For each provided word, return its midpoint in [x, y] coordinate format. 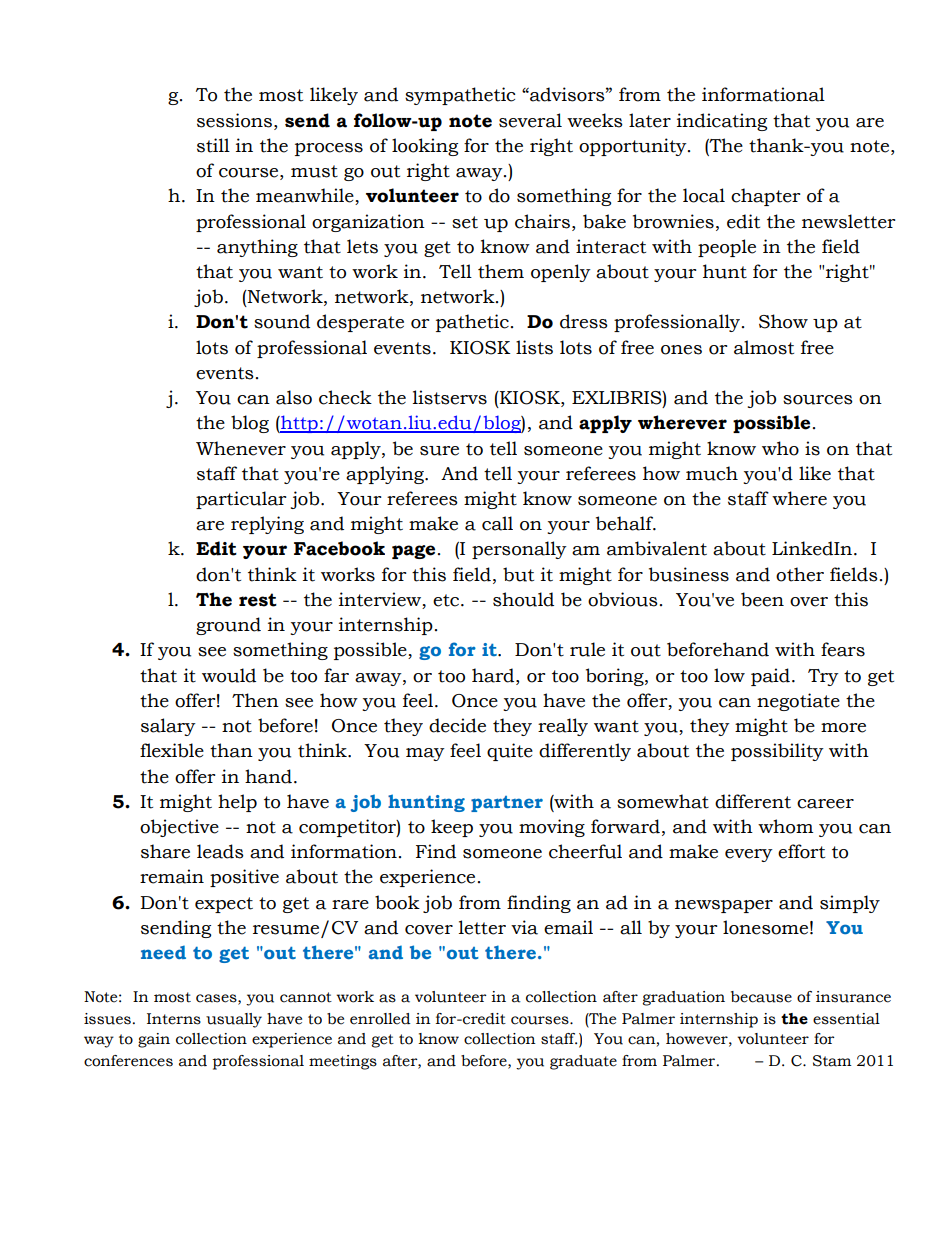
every [749, 855]
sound [282, 321]
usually [234, 1020]
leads [220, 851]
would [229, 675]
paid [770, 677]
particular [241, 500]
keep [452, 828]
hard [494, 675]
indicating [722, 122]
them [501, 271]
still [213, 145]
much [712, 473]
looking [425, 147]
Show [783, 321]
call [497, 523]
